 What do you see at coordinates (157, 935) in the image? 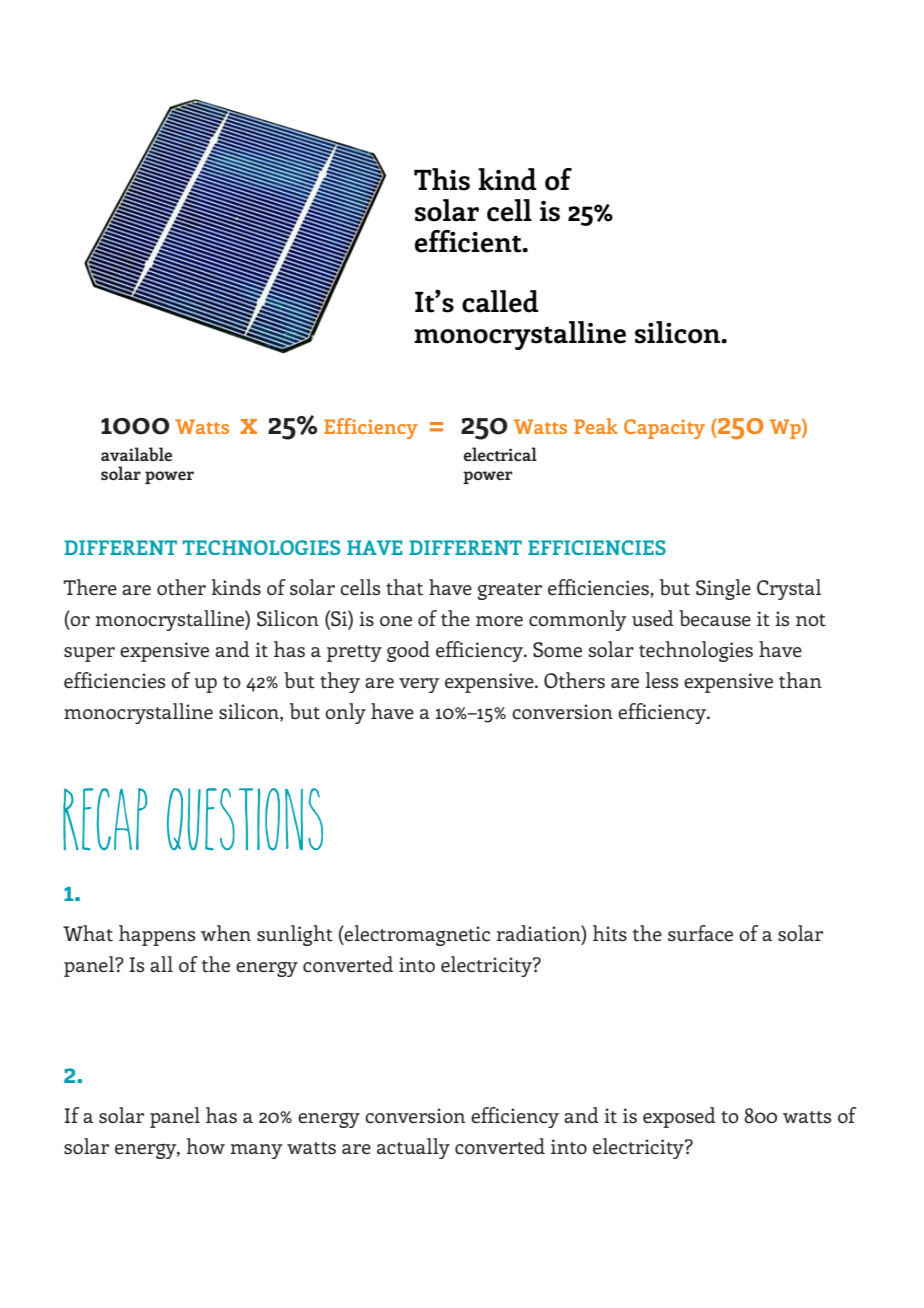
I see `happens` at bounding box center [157, 935].
